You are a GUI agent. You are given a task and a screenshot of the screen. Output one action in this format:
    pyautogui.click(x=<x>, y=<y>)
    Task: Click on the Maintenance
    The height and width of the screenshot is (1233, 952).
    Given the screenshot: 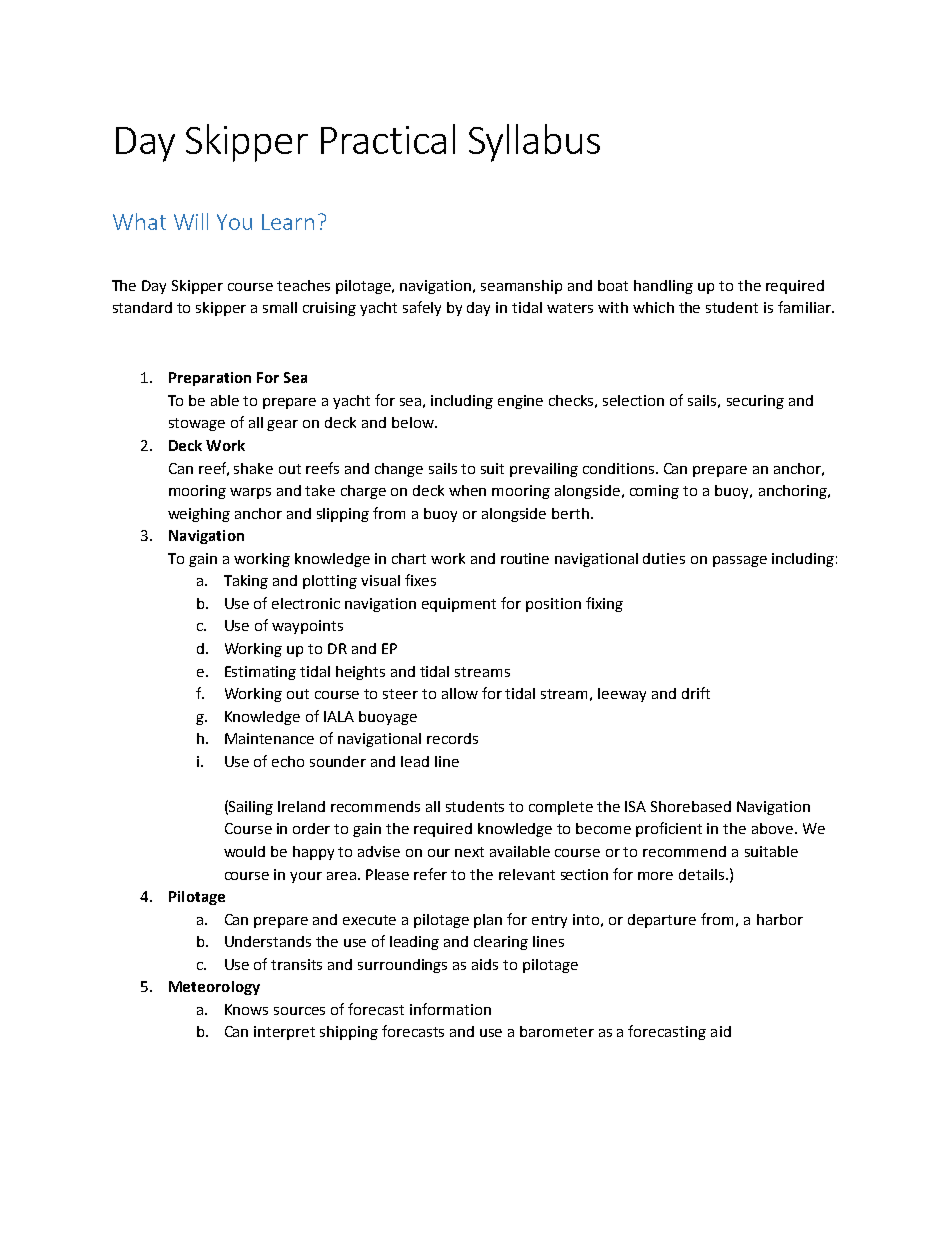 What is the action you would take?
    pyautogui.click(x=269, y=738)
